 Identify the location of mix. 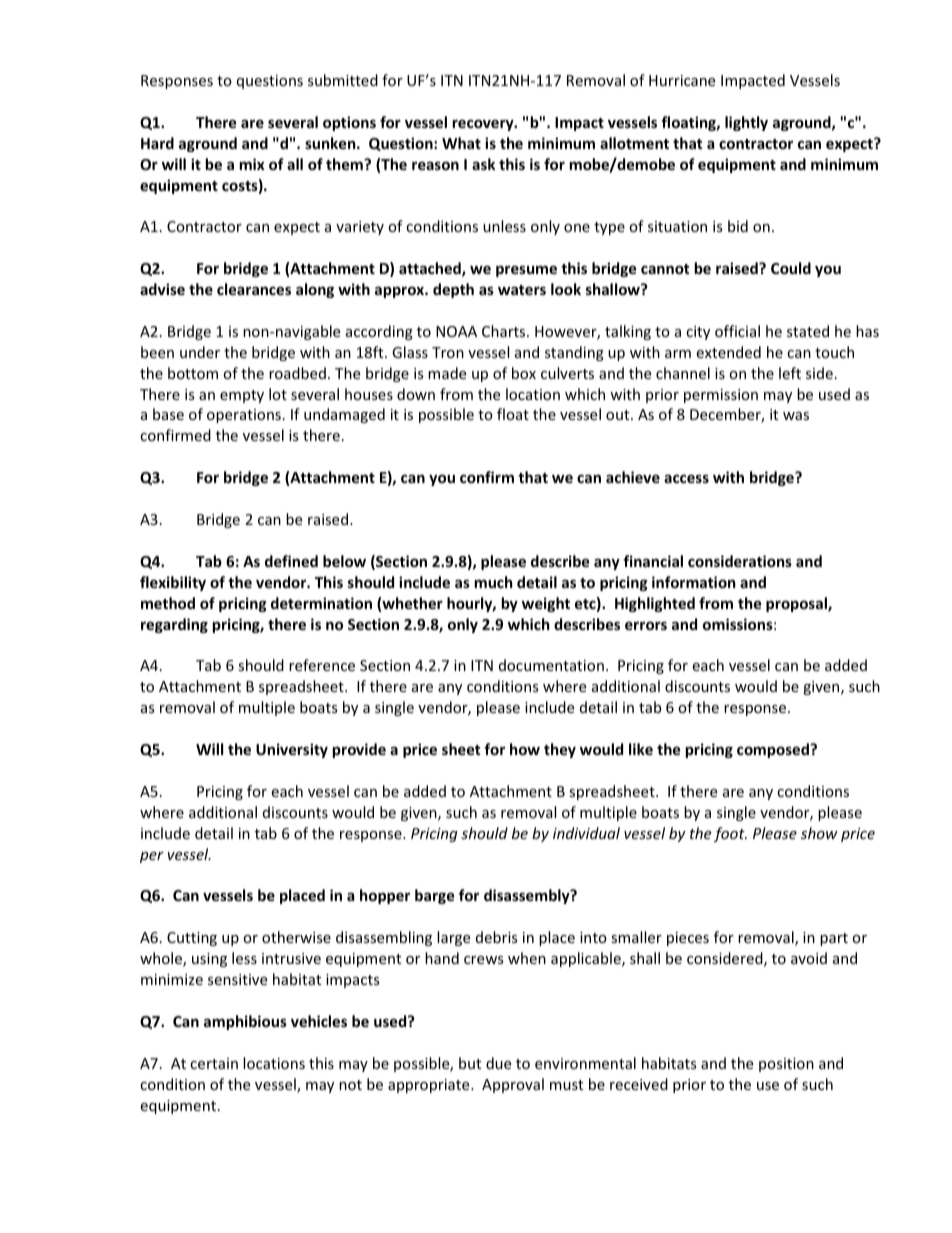
(252, 164).
